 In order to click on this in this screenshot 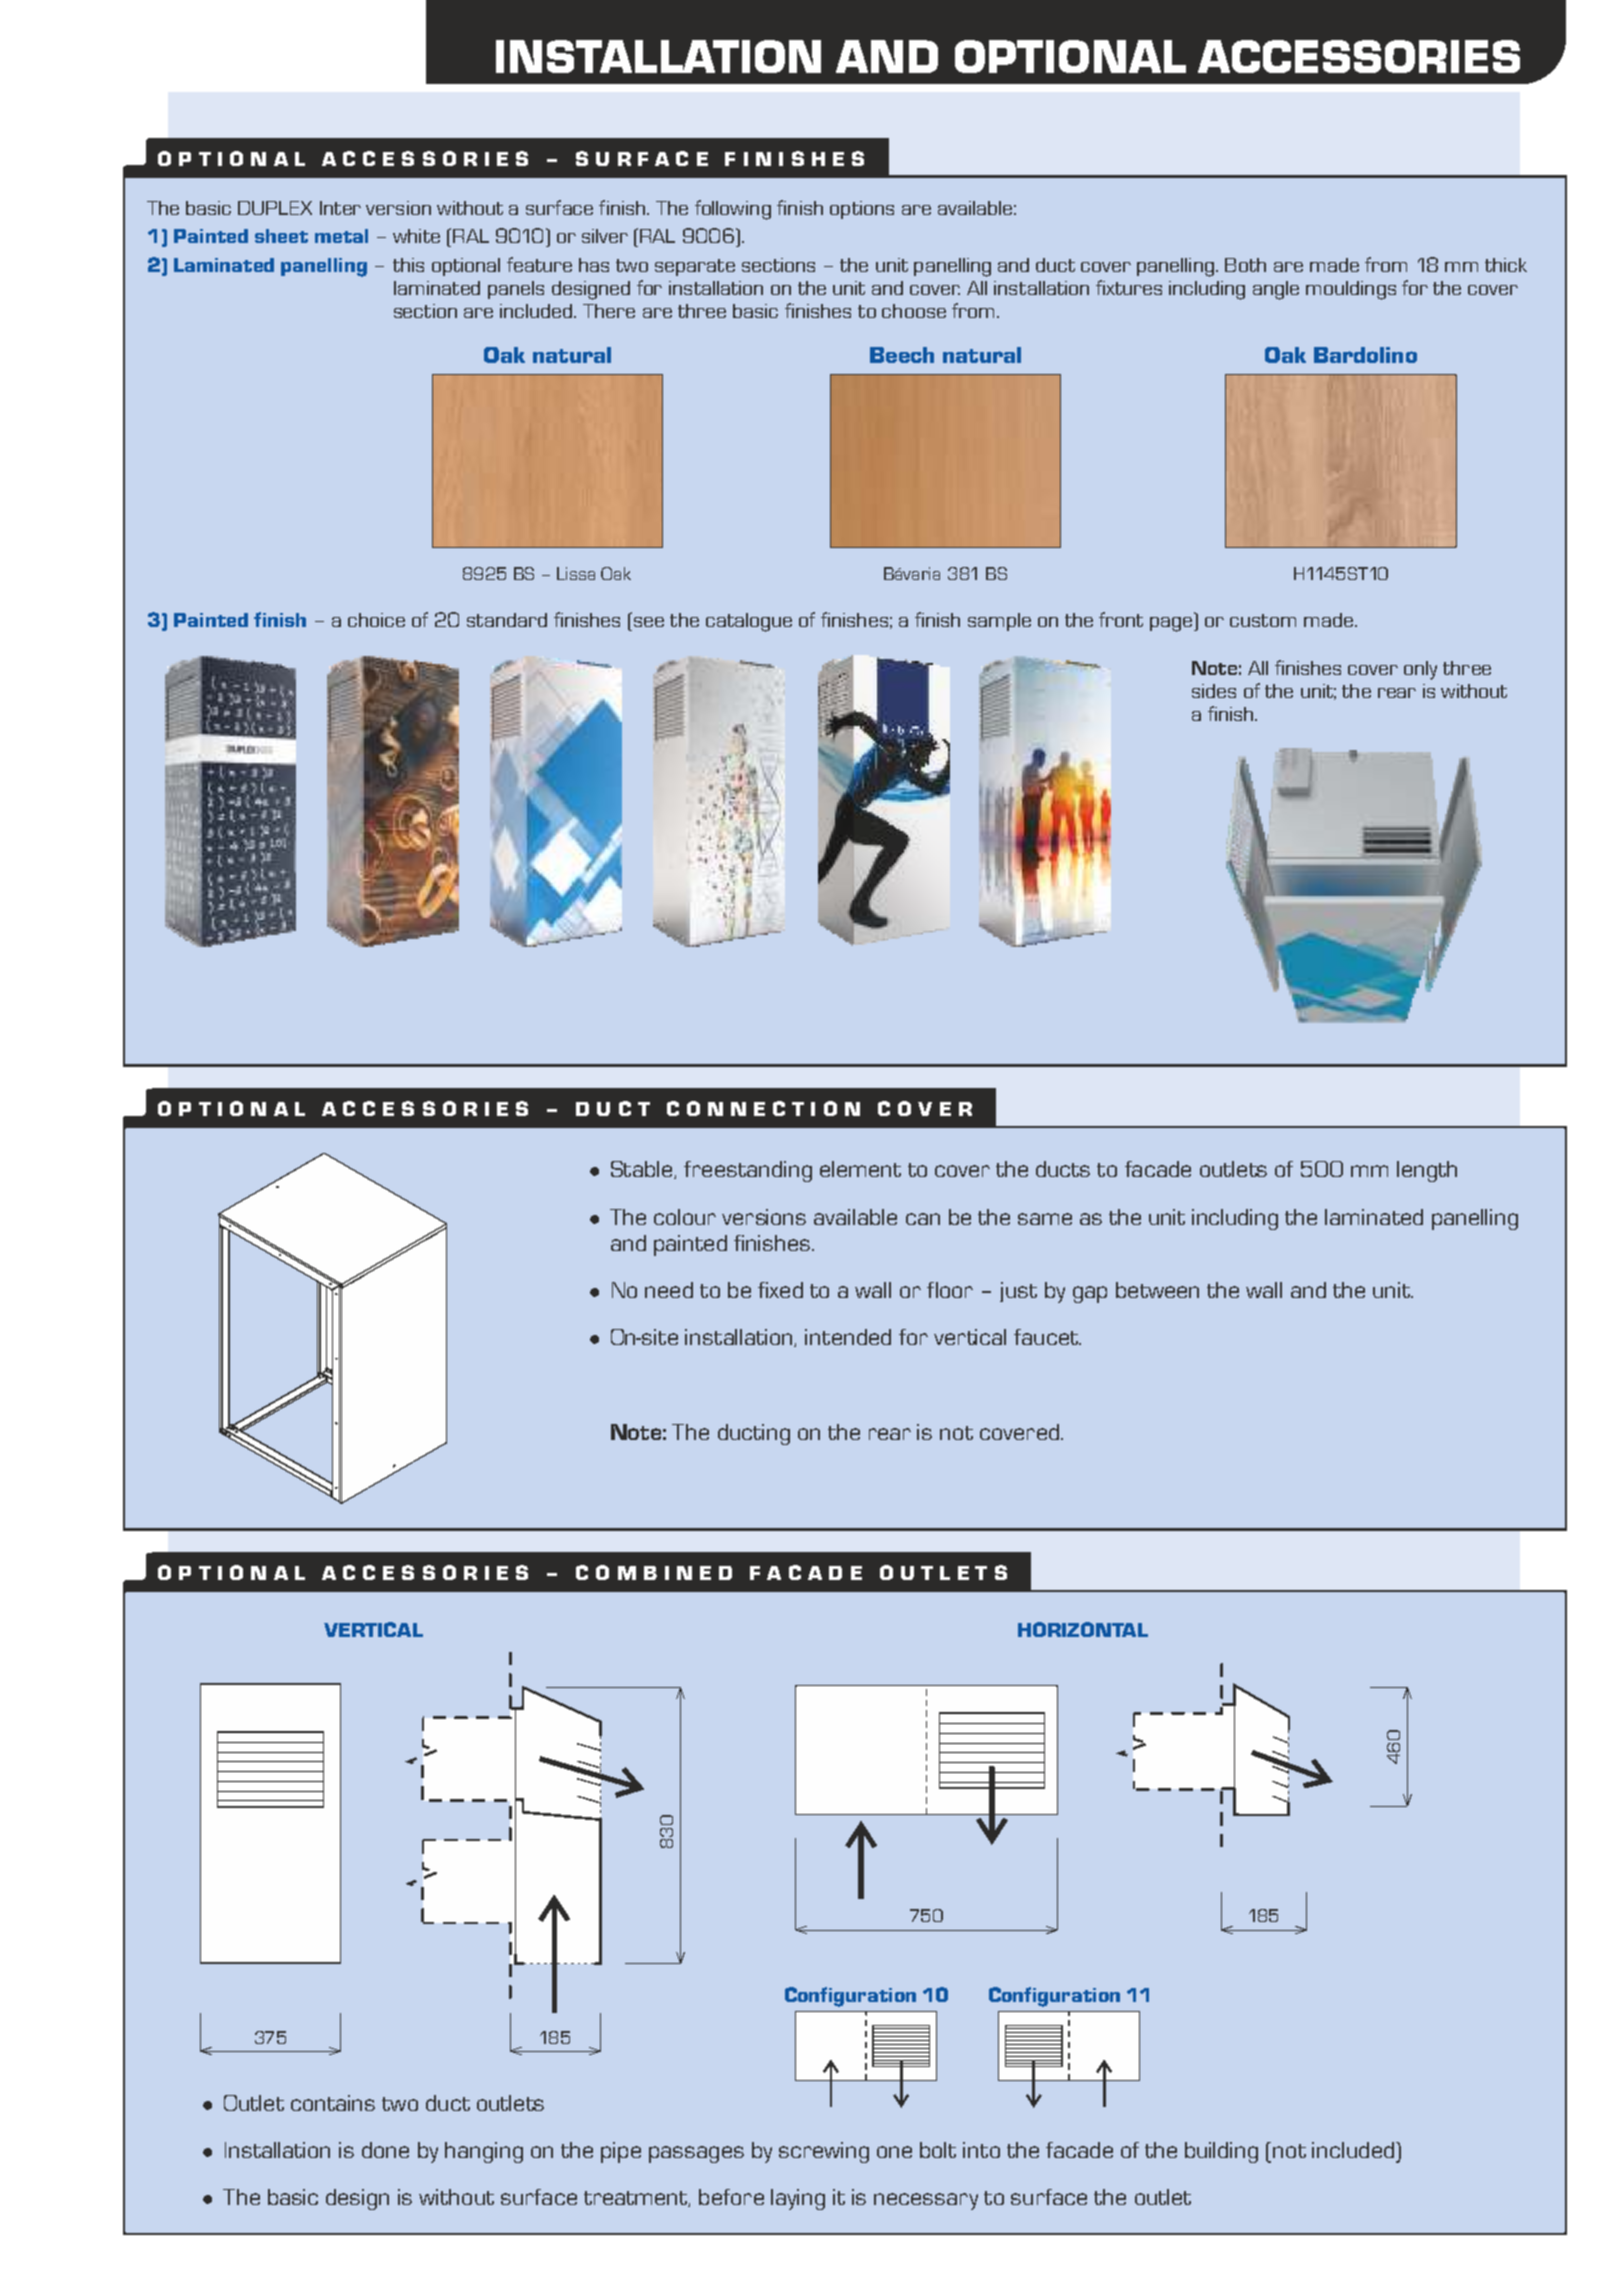, I will do `click(408, 265)`.
